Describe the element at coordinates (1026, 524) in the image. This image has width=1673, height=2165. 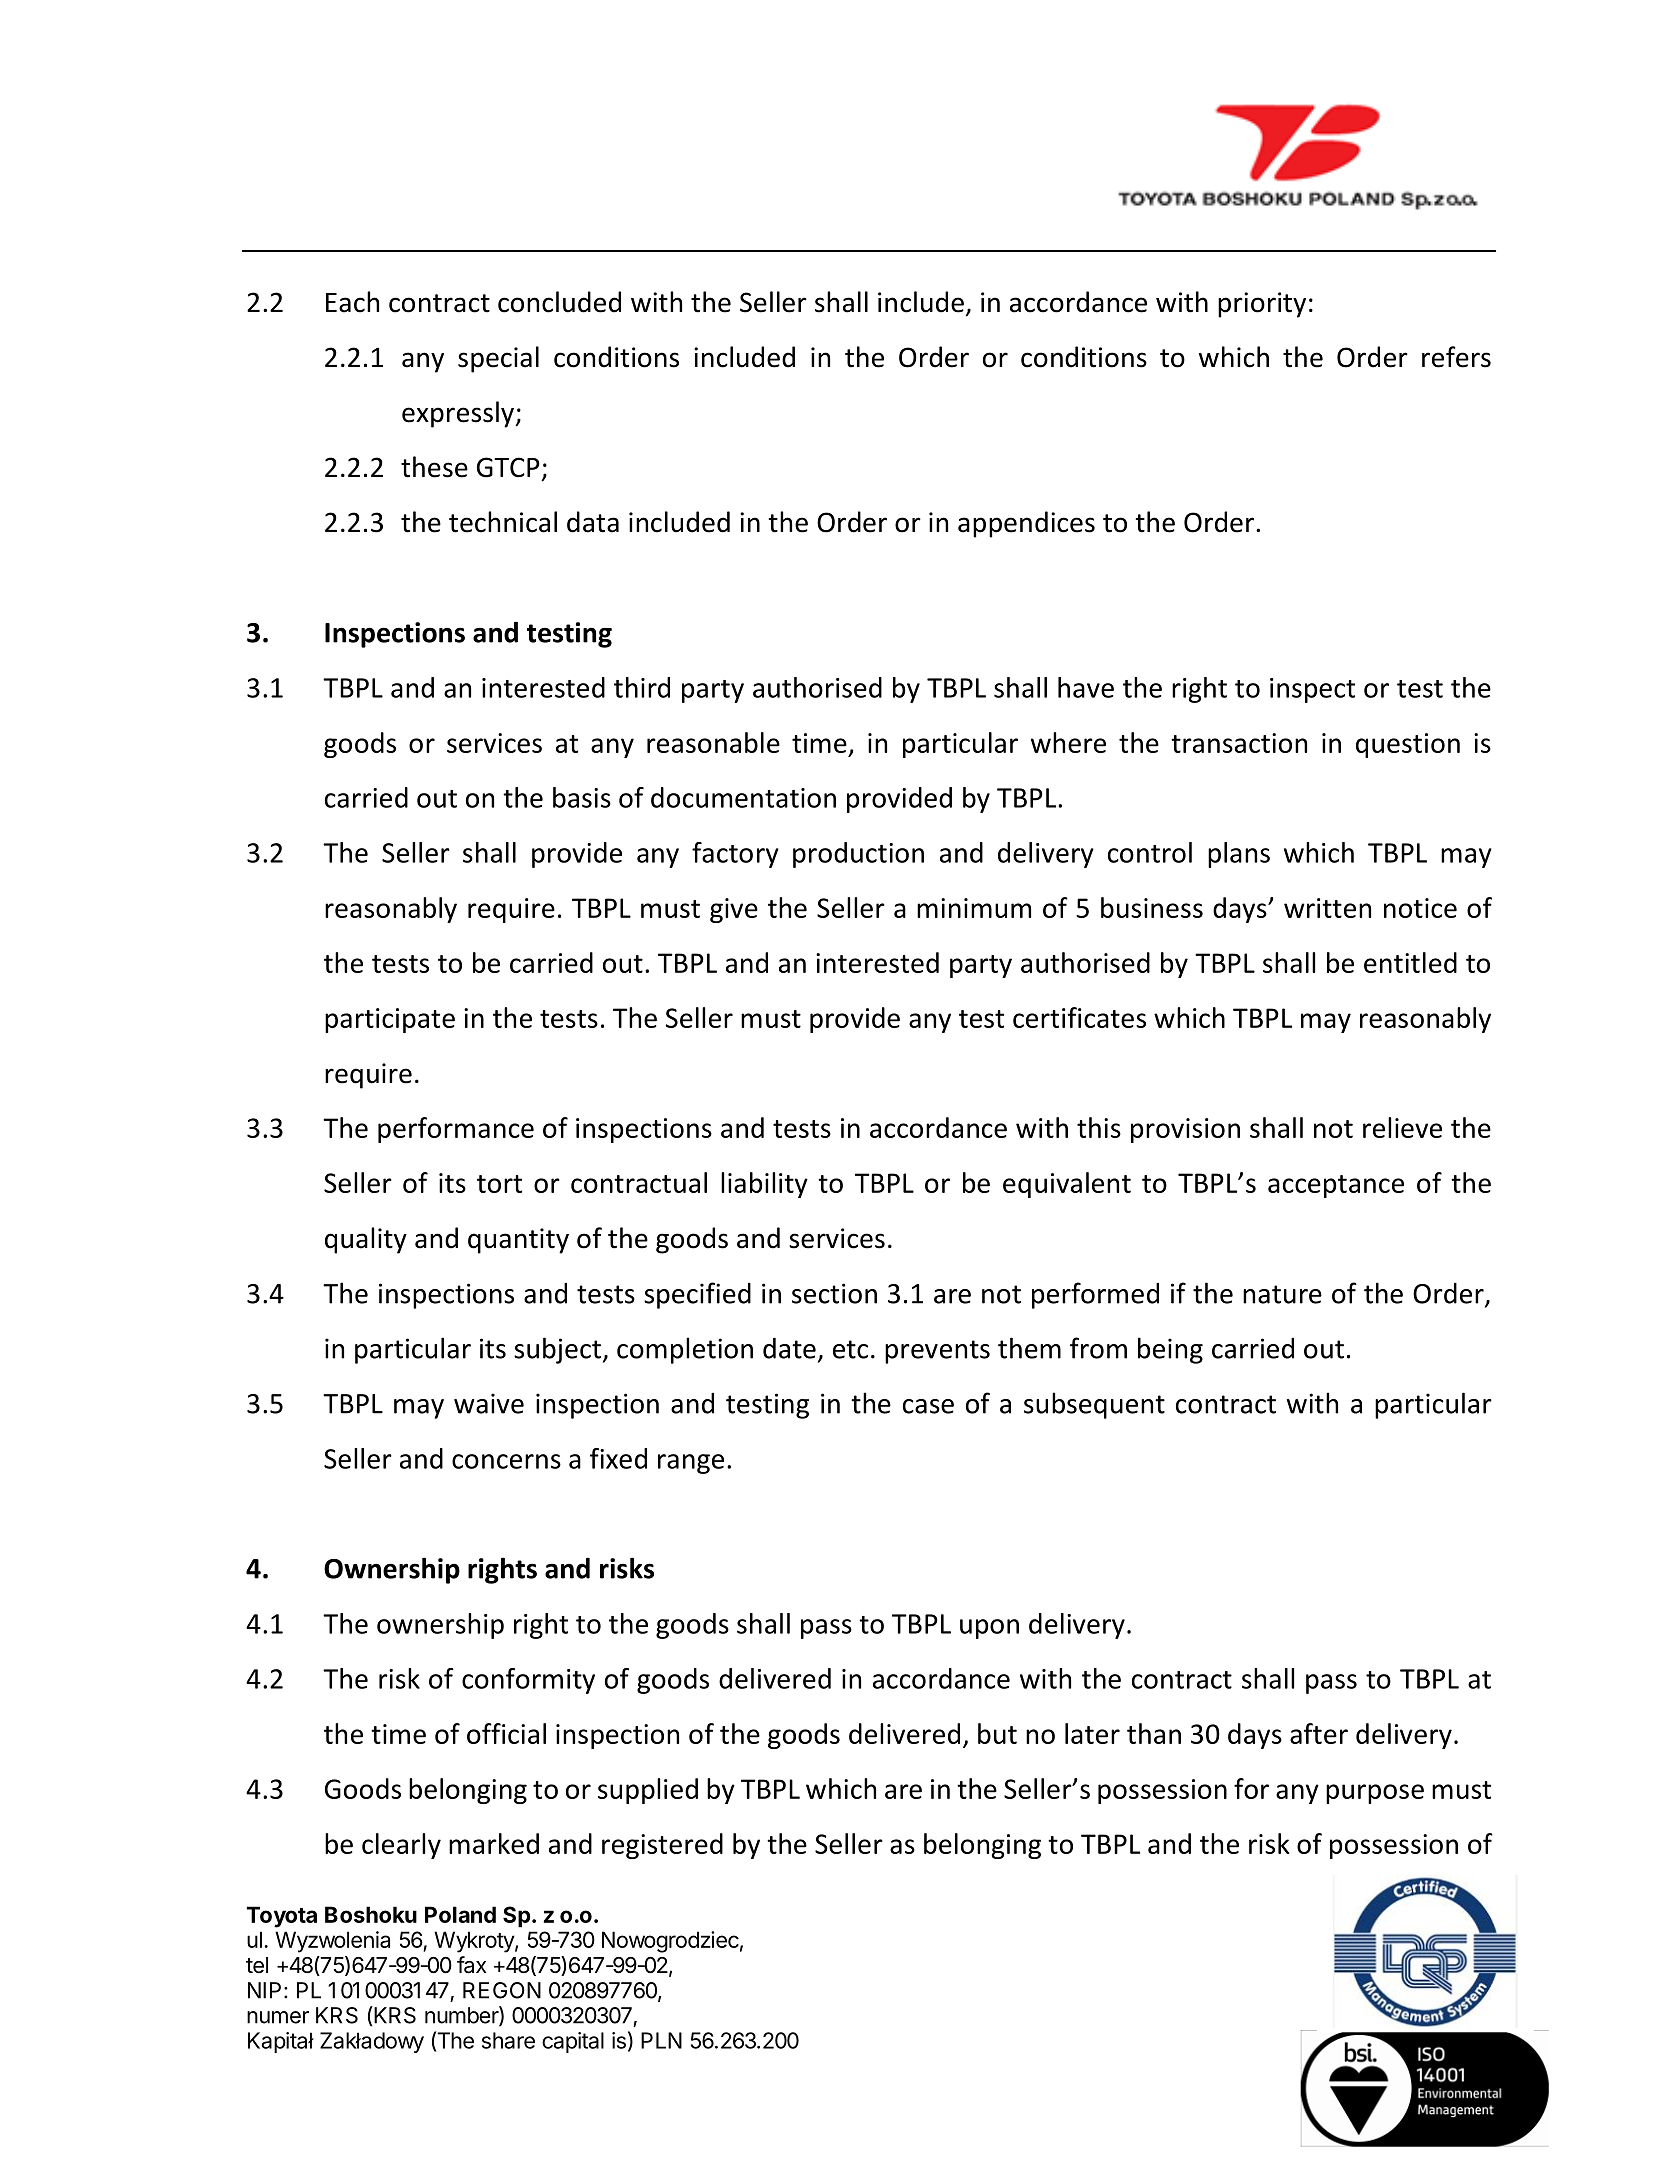
I see `appendices` at that location.
